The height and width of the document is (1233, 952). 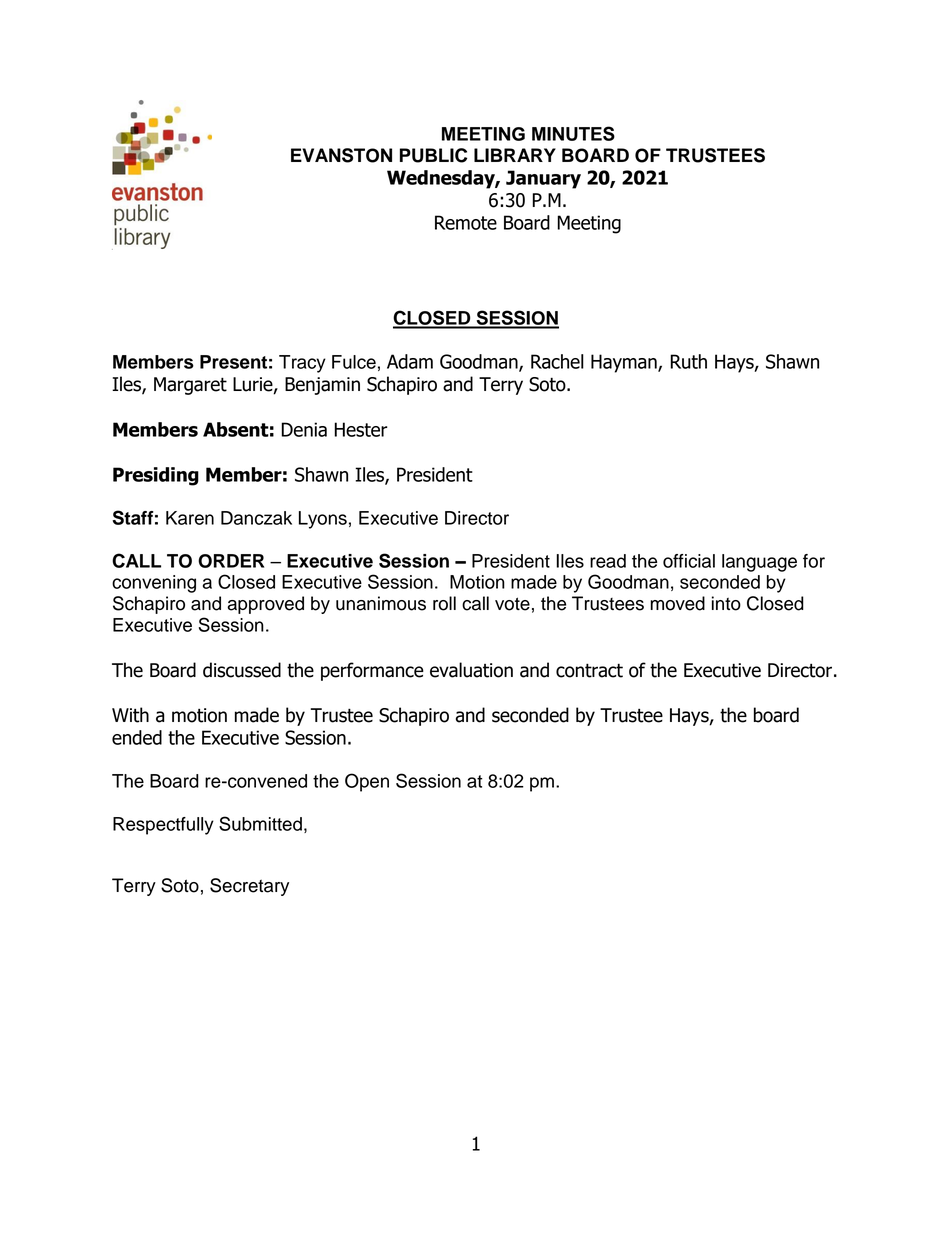 What do you see at coordinates (341, 155) in the document?
I see `EVANSTON` at bounding box center [341, 155].
